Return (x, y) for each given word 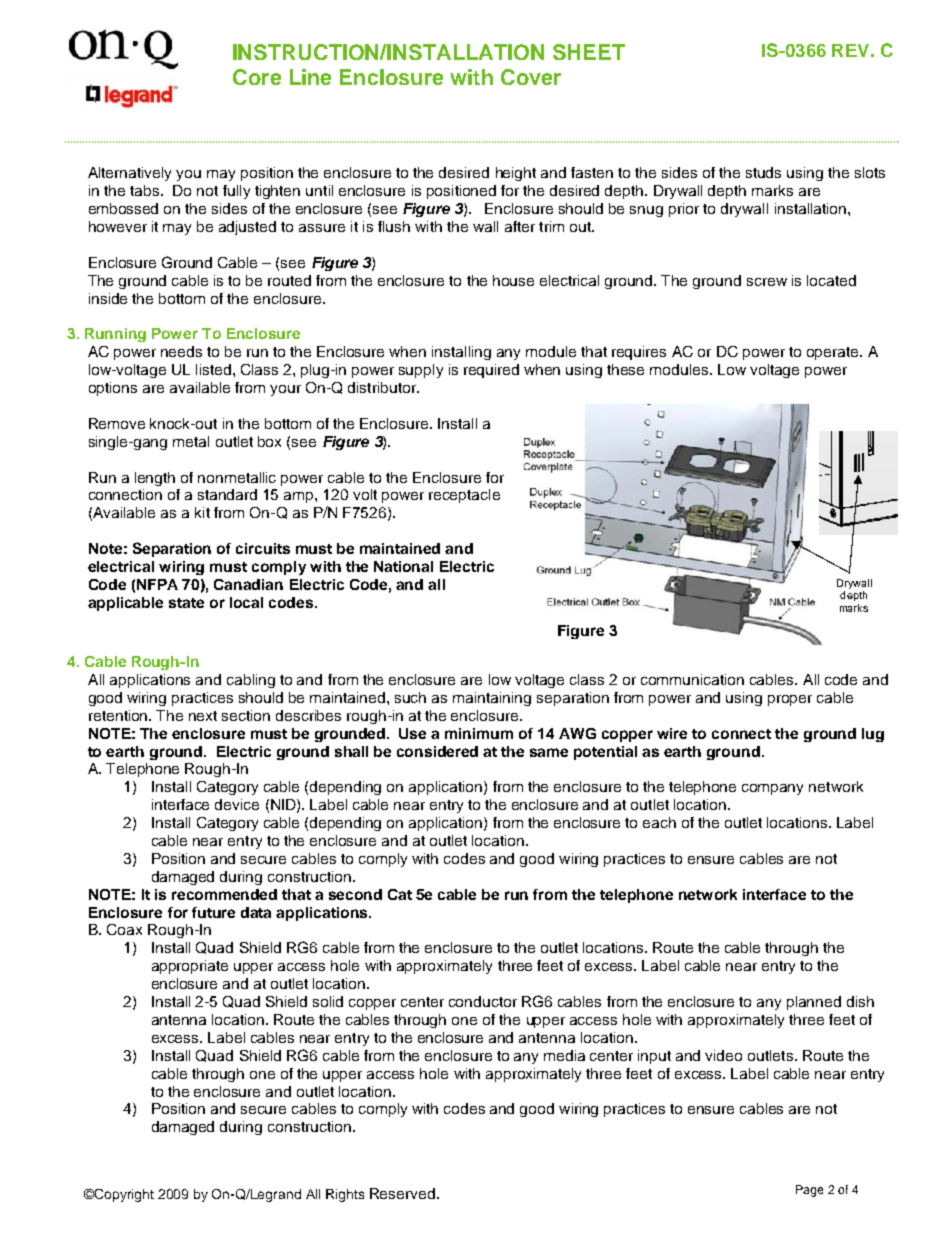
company (772, 789)
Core (257, 77)
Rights (345, 1195)
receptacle (464, 496)
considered (437, 751)
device (237, 804)
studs (763, 172)
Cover (531, 77)
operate (834, 353)
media (564, 1055)
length (155, 479)
